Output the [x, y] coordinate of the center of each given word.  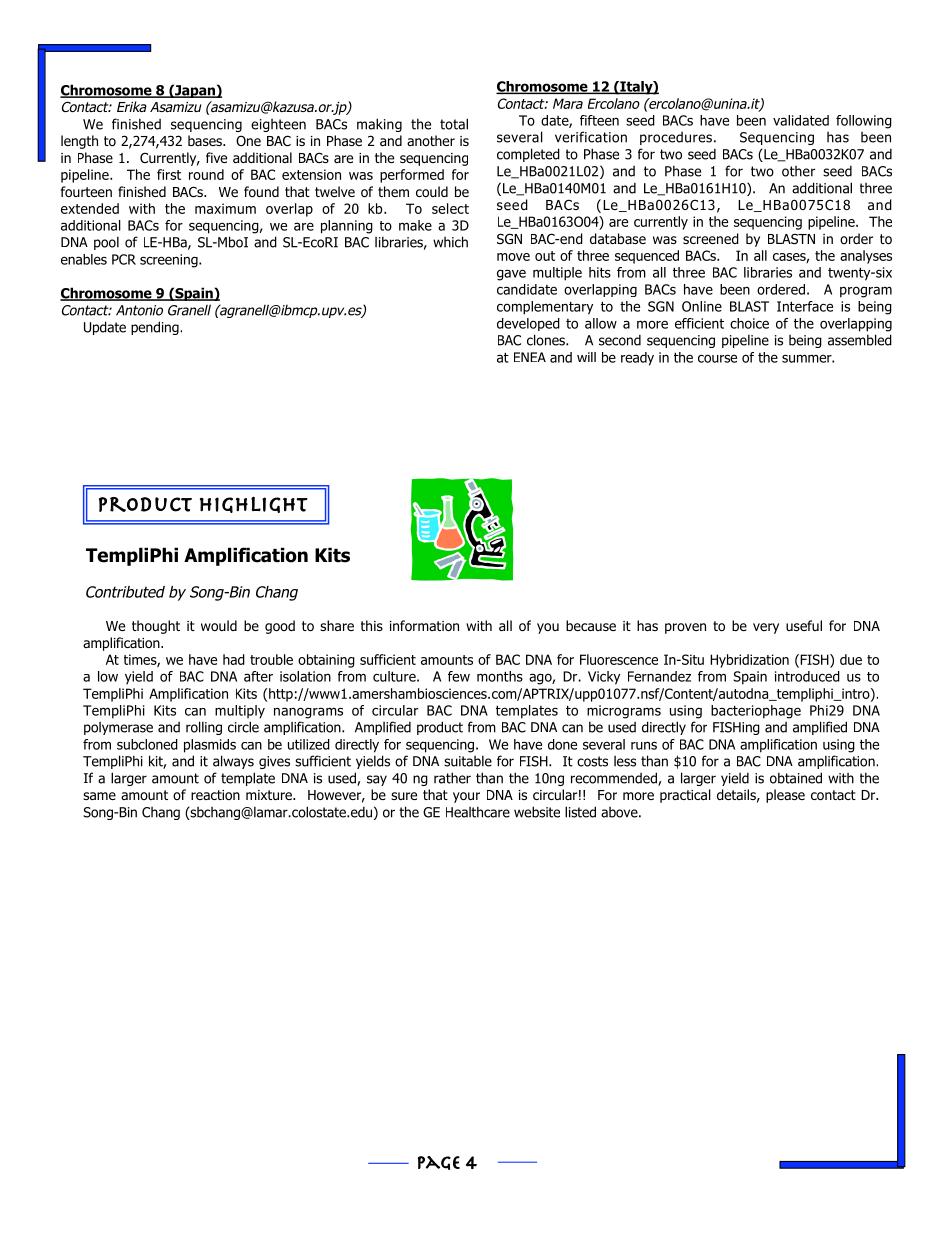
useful [804, 625]
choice [749, 323]
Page [439, 1163]
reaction [215, 795]
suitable [468, 761]
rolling [204, 728]
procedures [676, 138]
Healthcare [478, 812]
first [169, 174]
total [454, 124]
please [785, 796]
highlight [254, 504]
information [424, 625]
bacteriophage [756, 712]
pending [156, 328]
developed [528, 324]
